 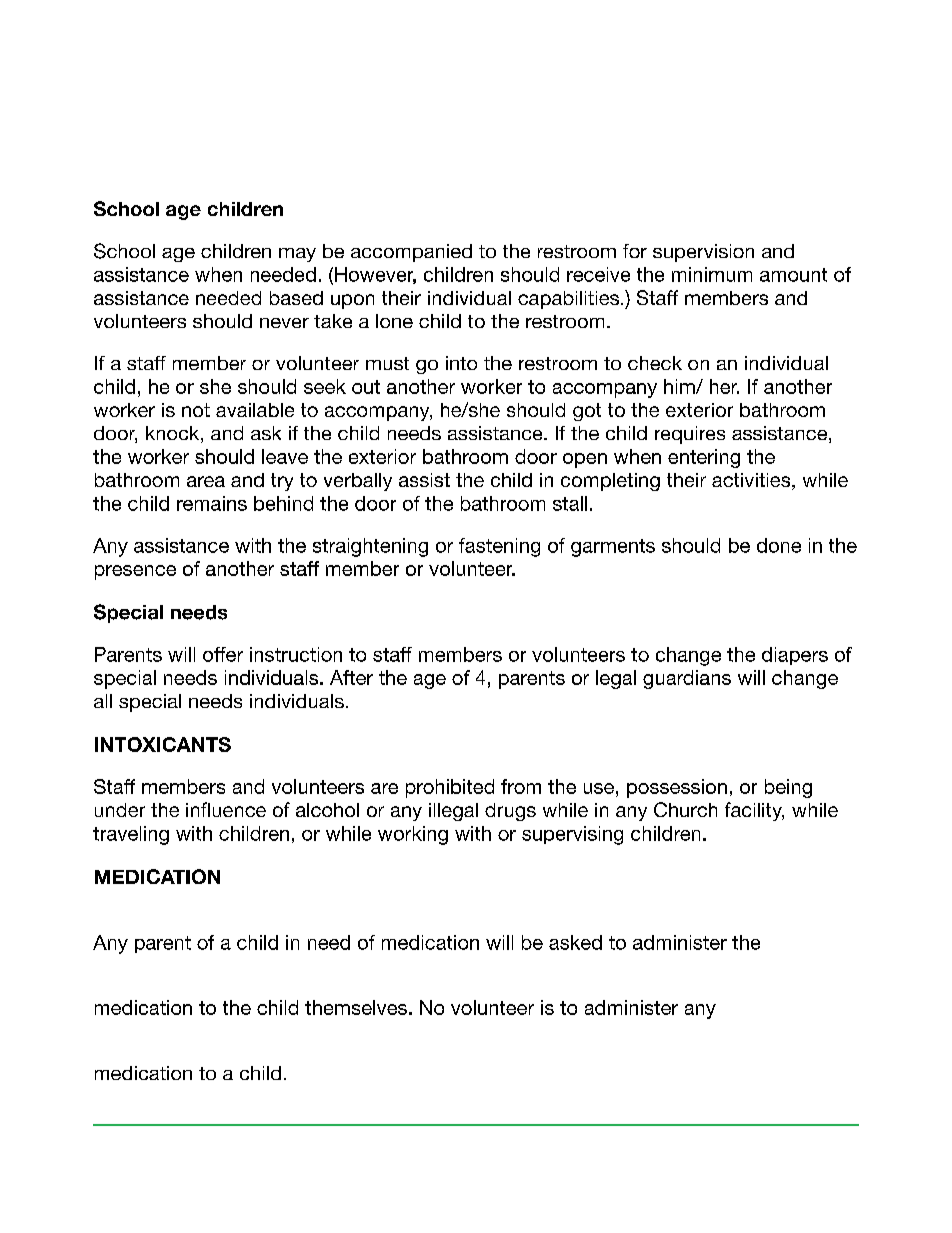 What do you see at coordinates (296, 654) in the screenshot?
I see `instruction` at bounding box center [296, 654].
